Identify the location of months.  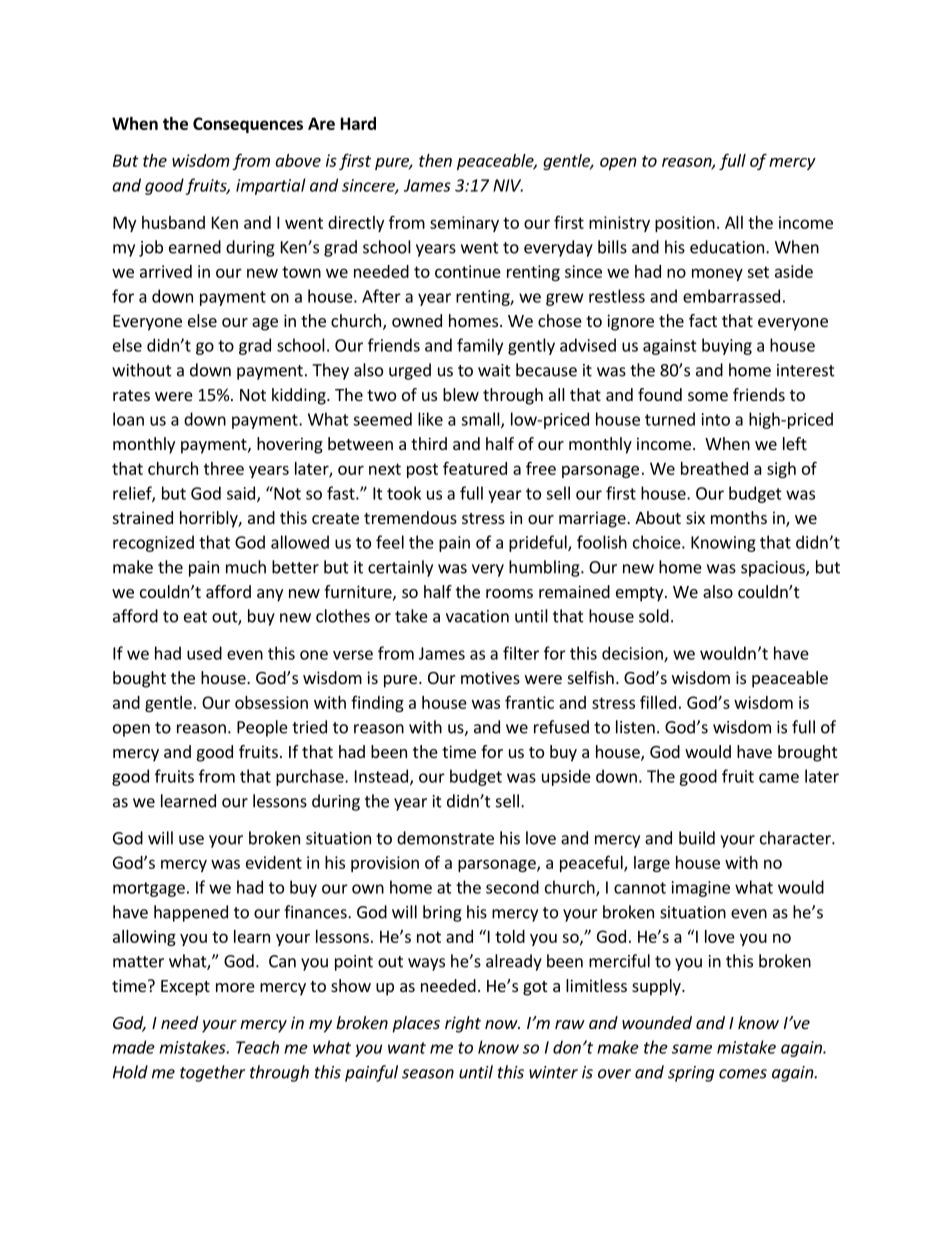
(739, 517).
